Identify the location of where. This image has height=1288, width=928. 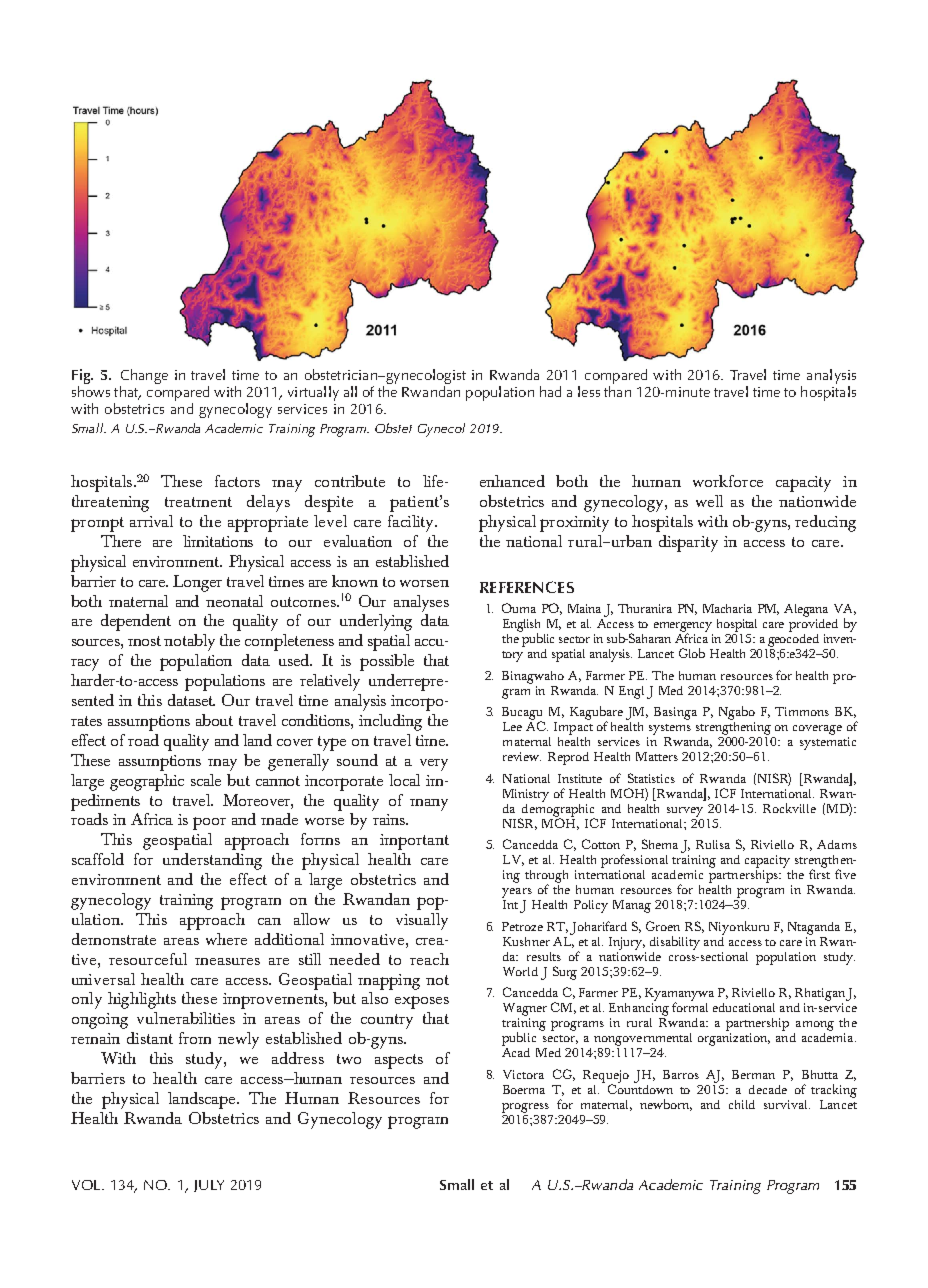
(226, 939).
